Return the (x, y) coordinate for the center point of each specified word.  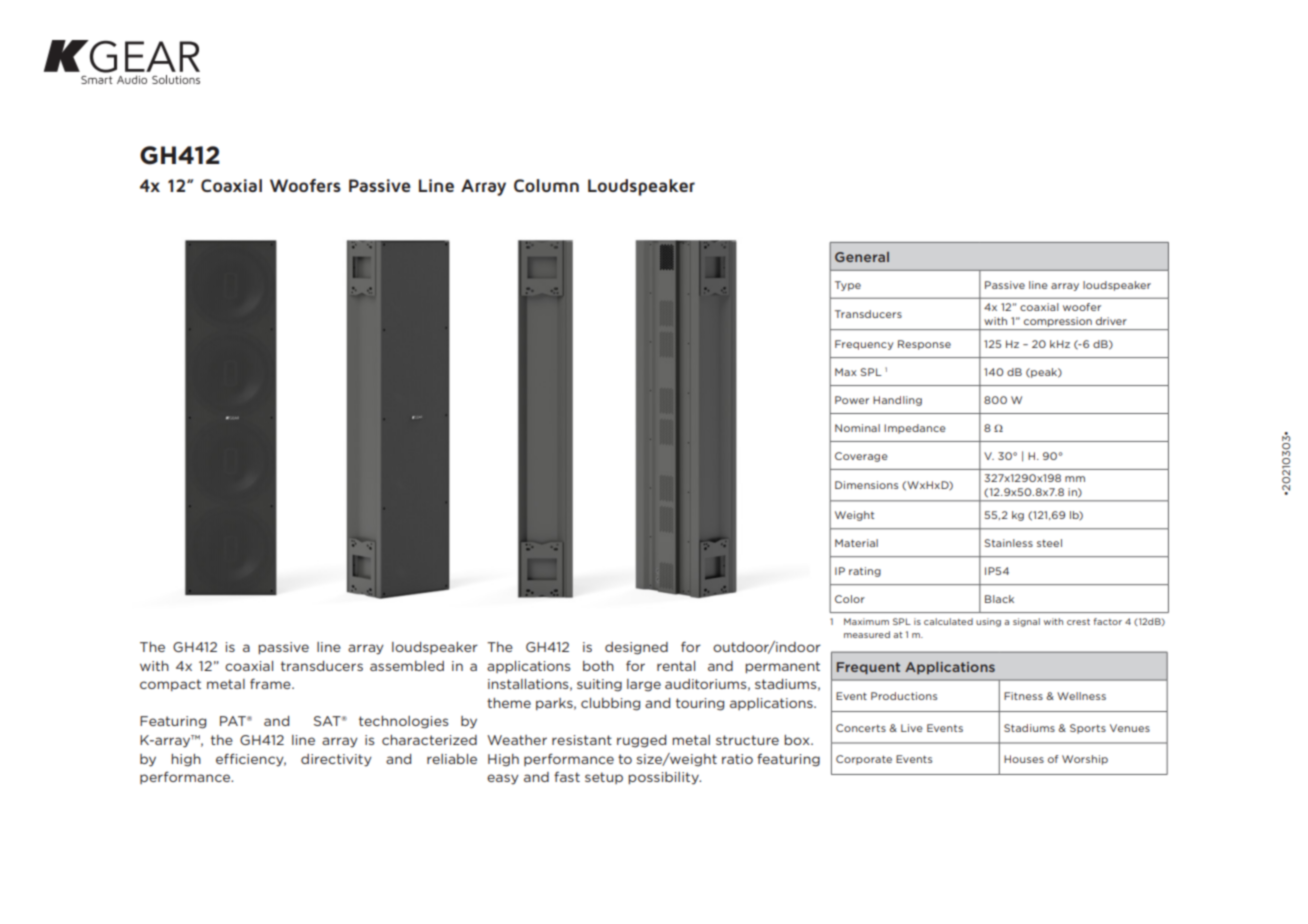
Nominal (857, 428)
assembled (407, 666)
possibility (664, 778)
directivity (336, 760)
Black (999, 599)
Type (848, 286)
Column (546, 185)
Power (852, 400)
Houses (1024, 759)
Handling (897, 401)
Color (850, 599)
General (862, 257)
